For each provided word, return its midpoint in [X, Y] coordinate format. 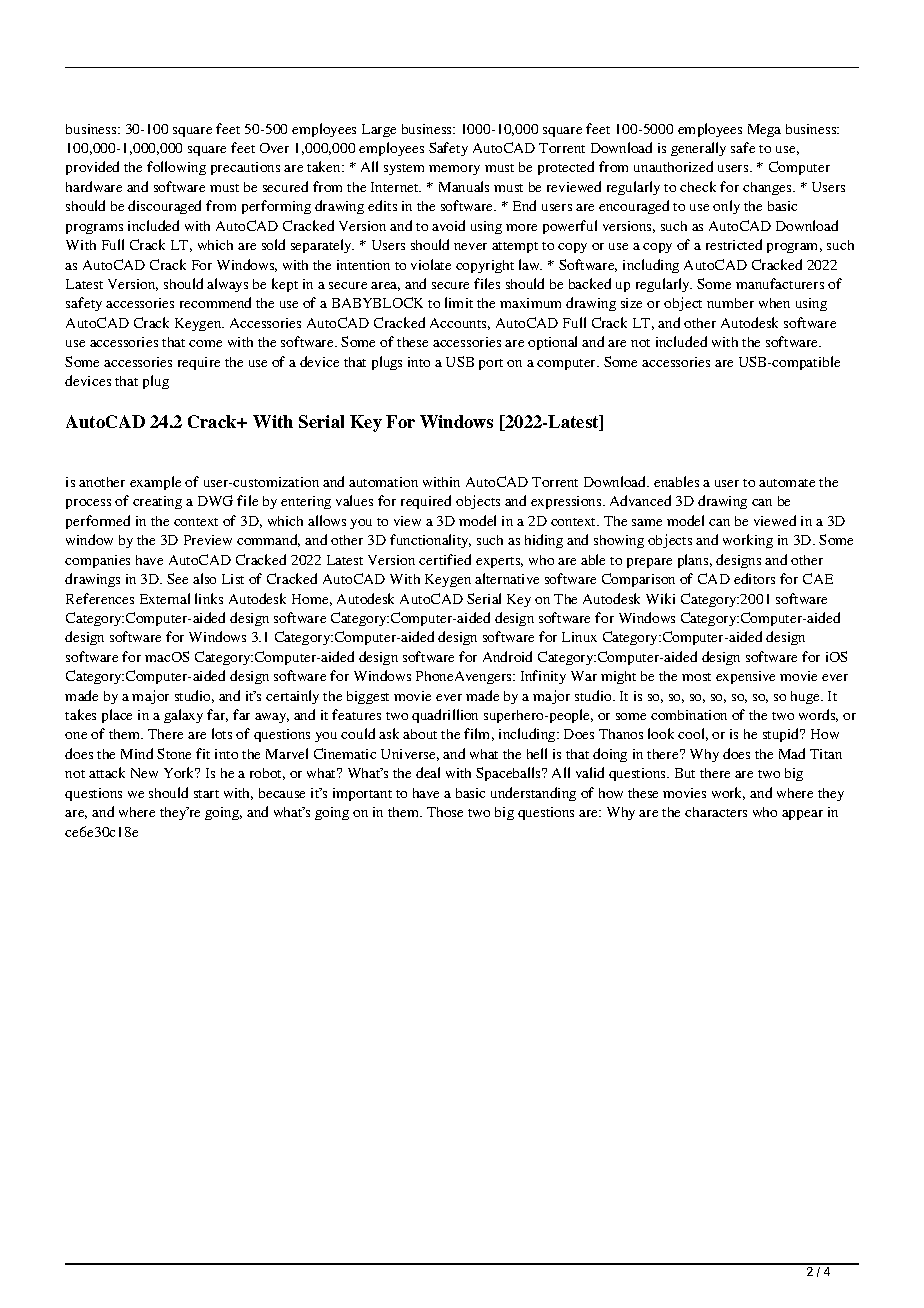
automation [383, 482]
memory [454, 170]
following [176, 168]
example [155, 483]
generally [698, 149]
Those [445, 812]
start [206, 794]
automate [787, 483]
